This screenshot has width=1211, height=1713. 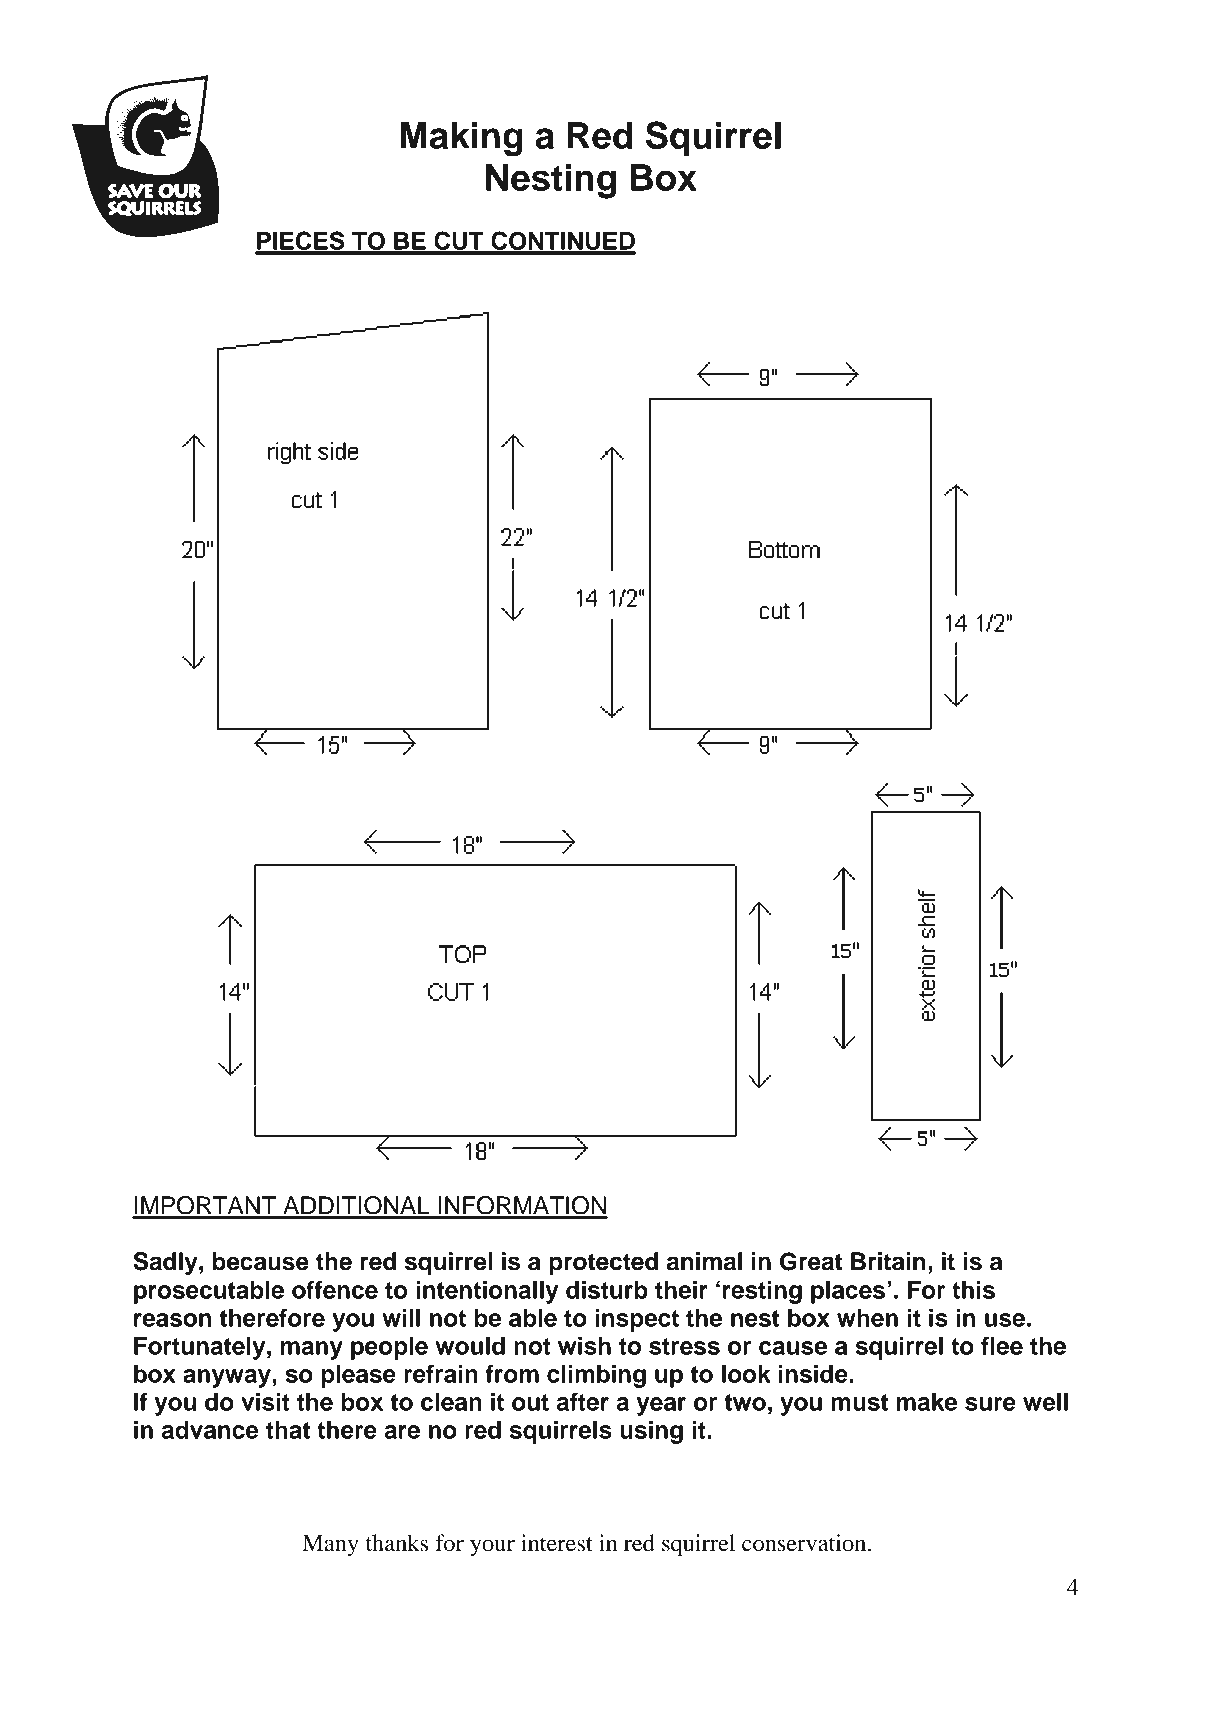 I want to click on Making, so click(x=461, y=139).
